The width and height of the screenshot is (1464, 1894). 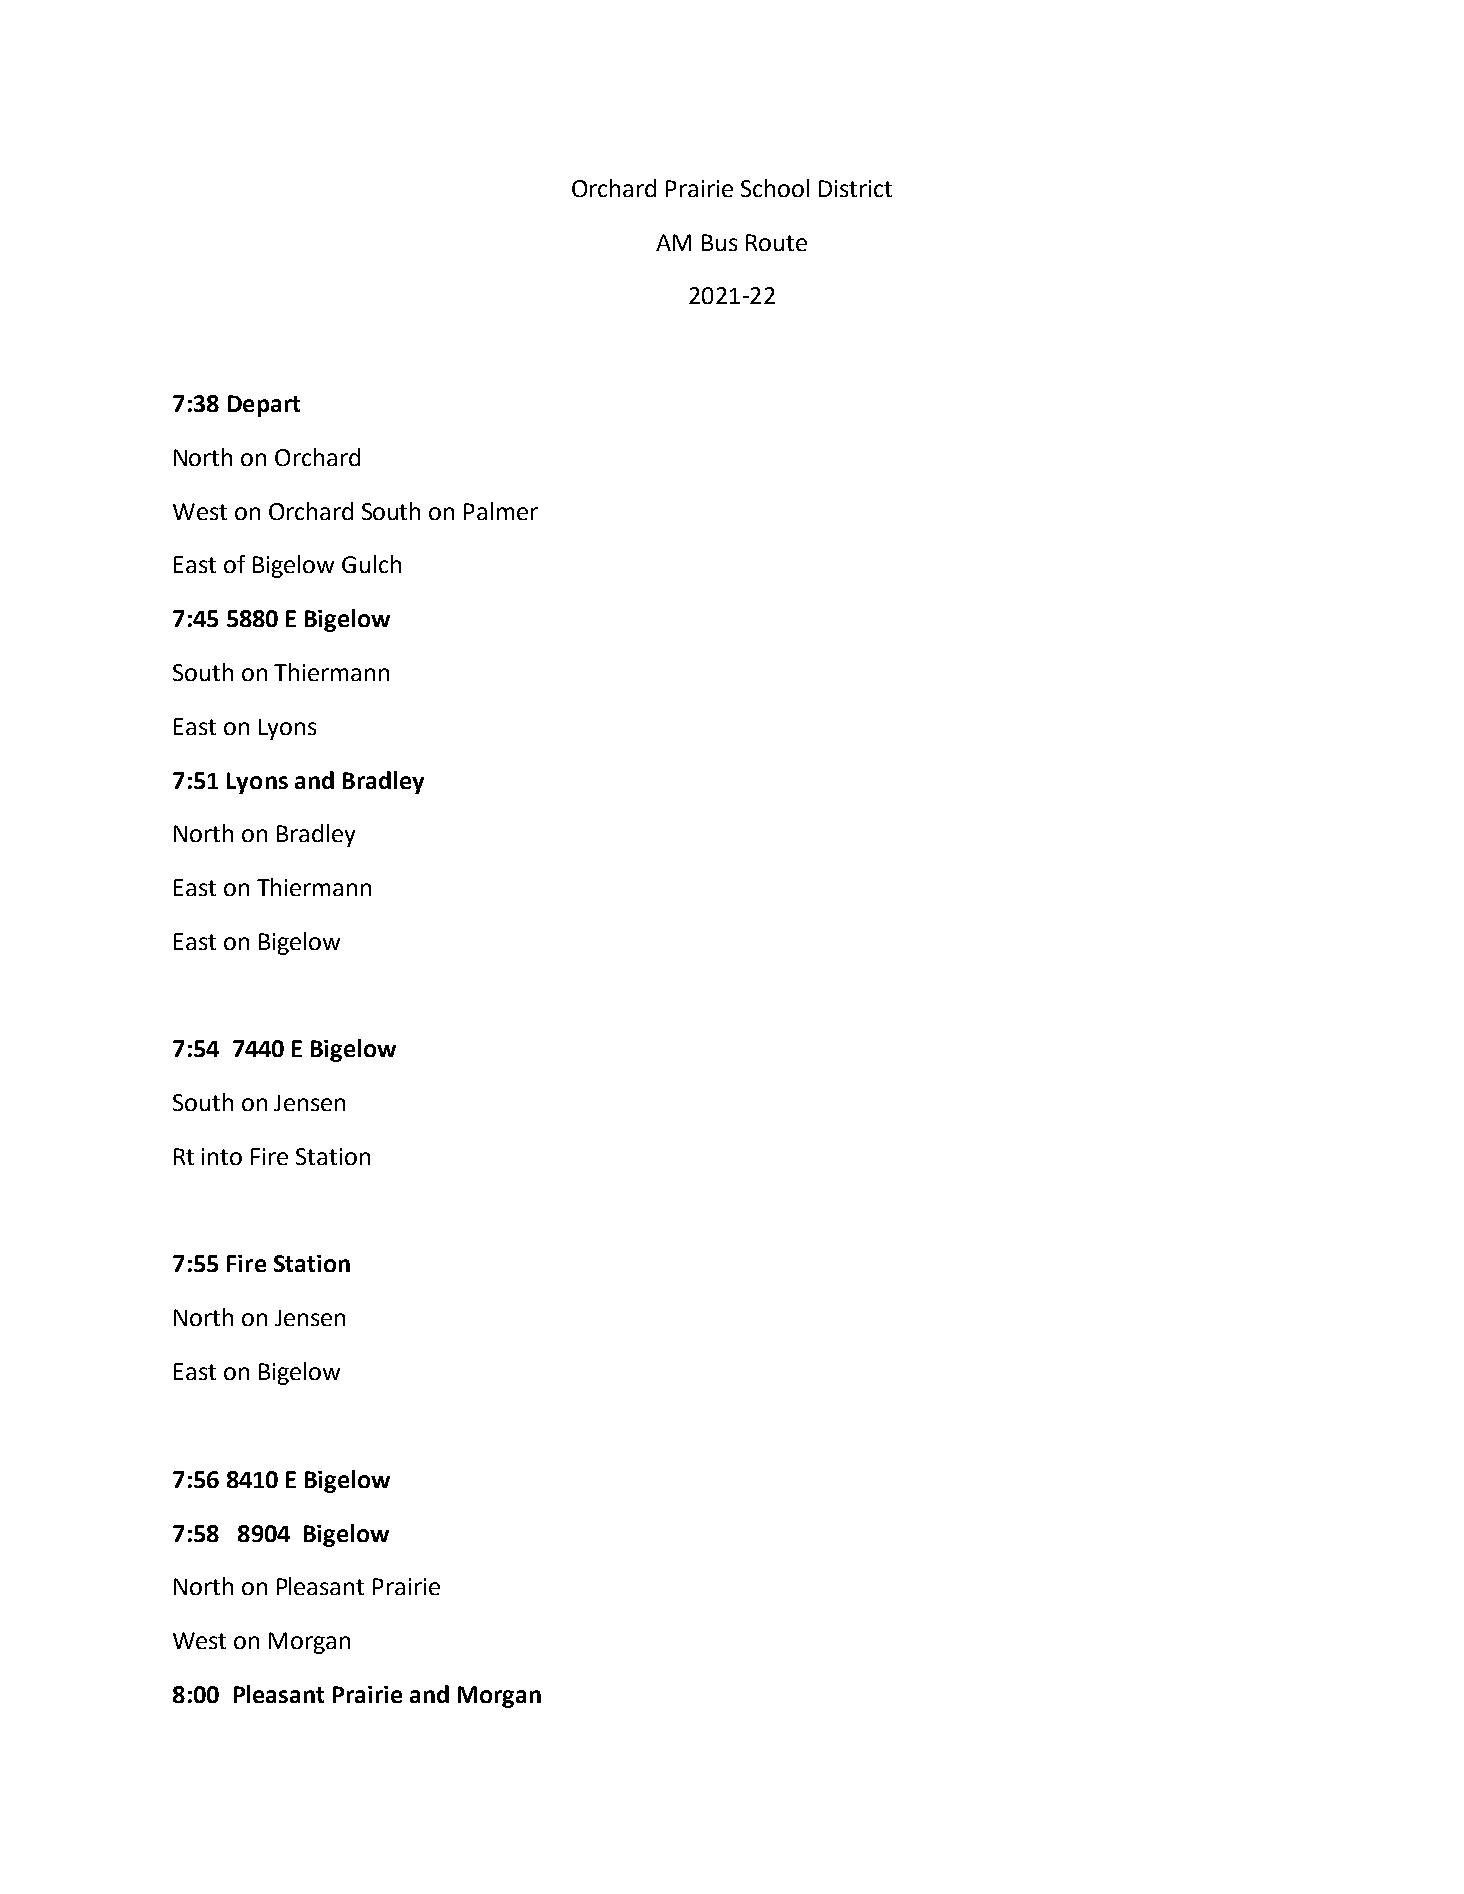 What do you see at coordinates (775, 188) in the screenshot?
I see `School` at bounding box center [775, 188].
